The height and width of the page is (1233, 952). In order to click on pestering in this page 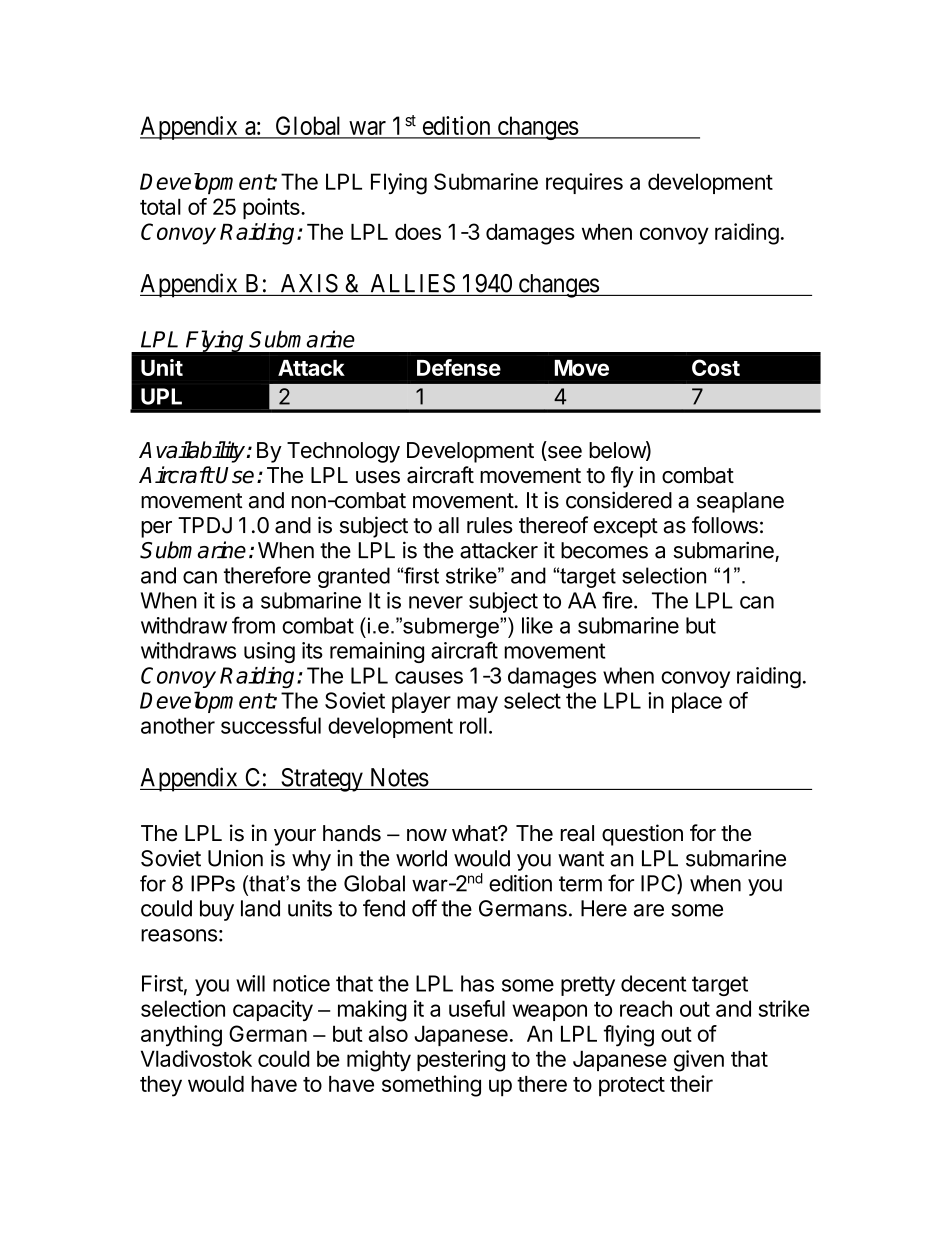, I will do `click(461, 1061)`.
